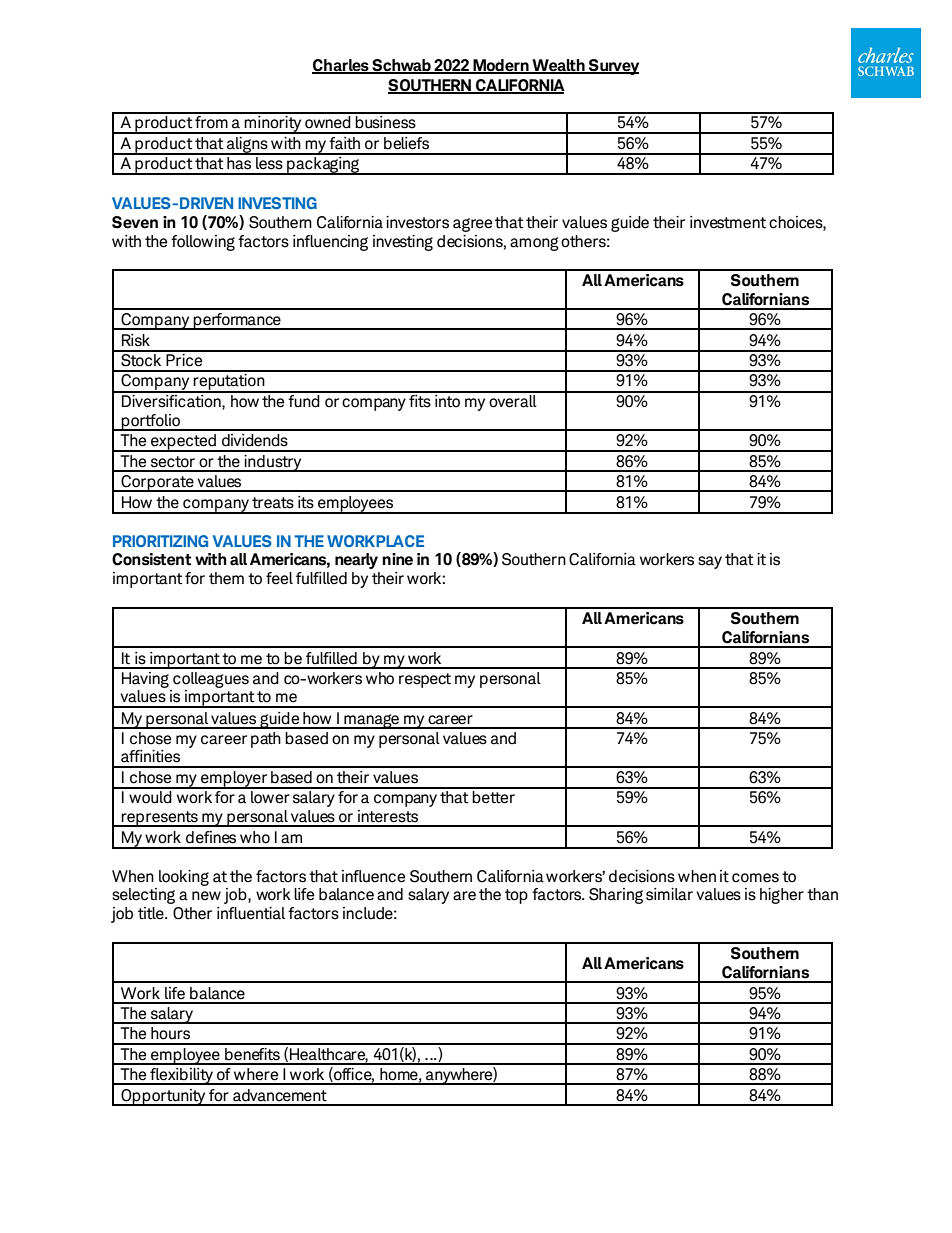  Describe the element at coordinates (782, 896) in the screenshot. I see `higher` at that location.
